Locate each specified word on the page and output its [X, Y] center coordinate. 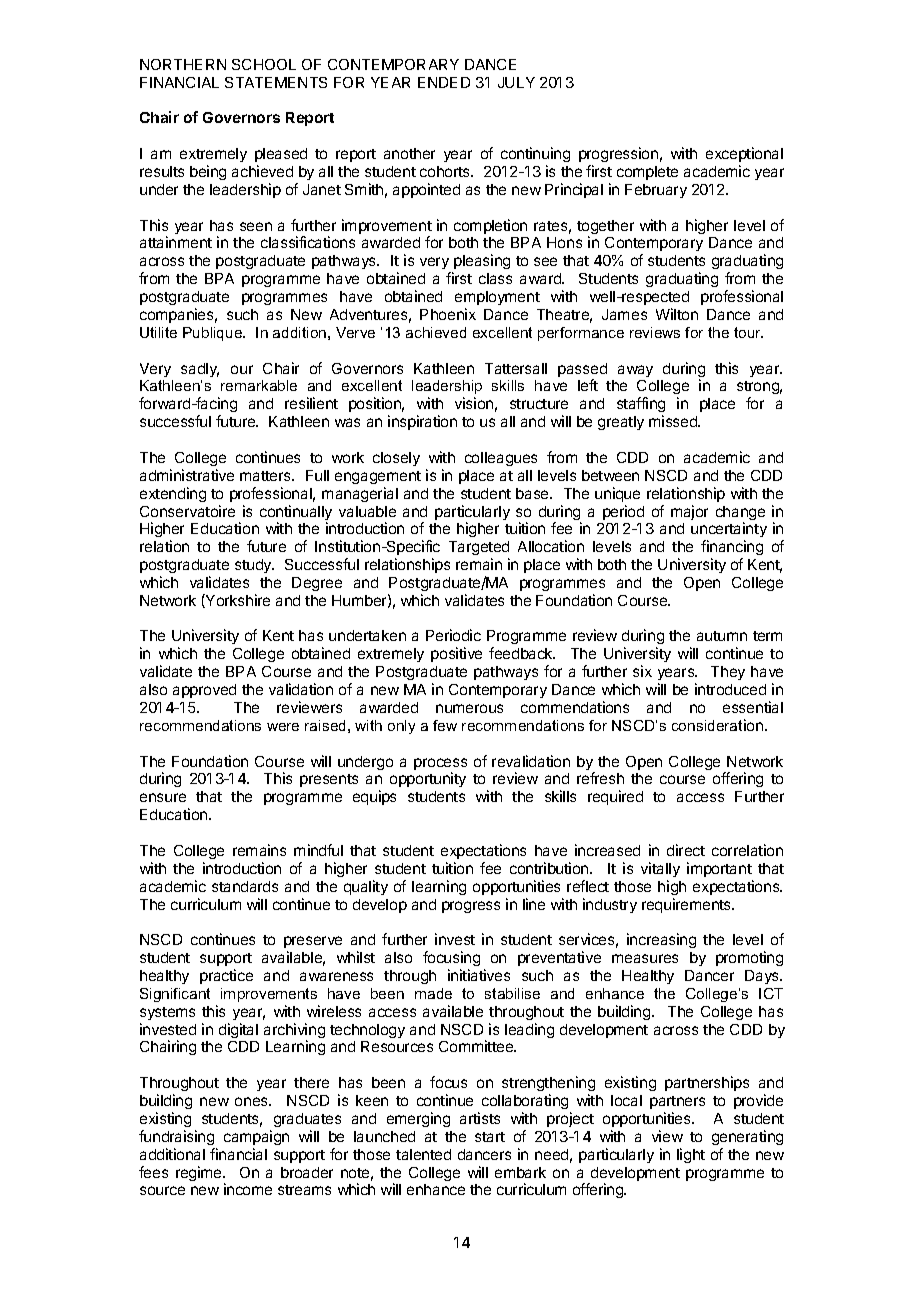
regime [200, 1173]
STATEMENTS [276, 82]
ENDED [444, 82]
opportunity [428, 779]
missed [674, 421]
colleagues [501, 459]
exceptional [744, 154]
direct [686, 850]
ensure [163, 797]
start [490, 1137]
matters [266, 476]
